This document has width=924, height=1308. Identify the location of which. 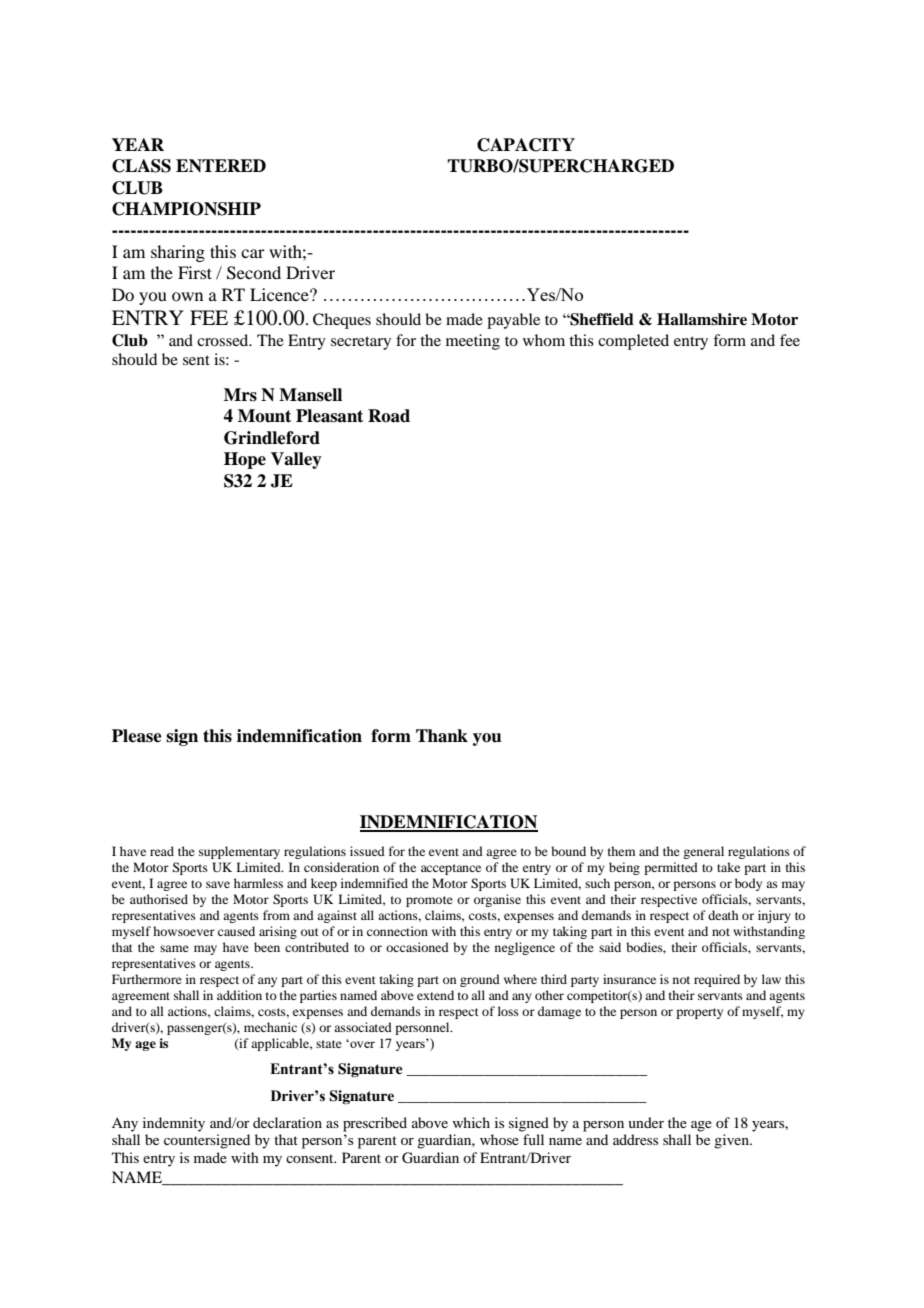
(471, 1122).
